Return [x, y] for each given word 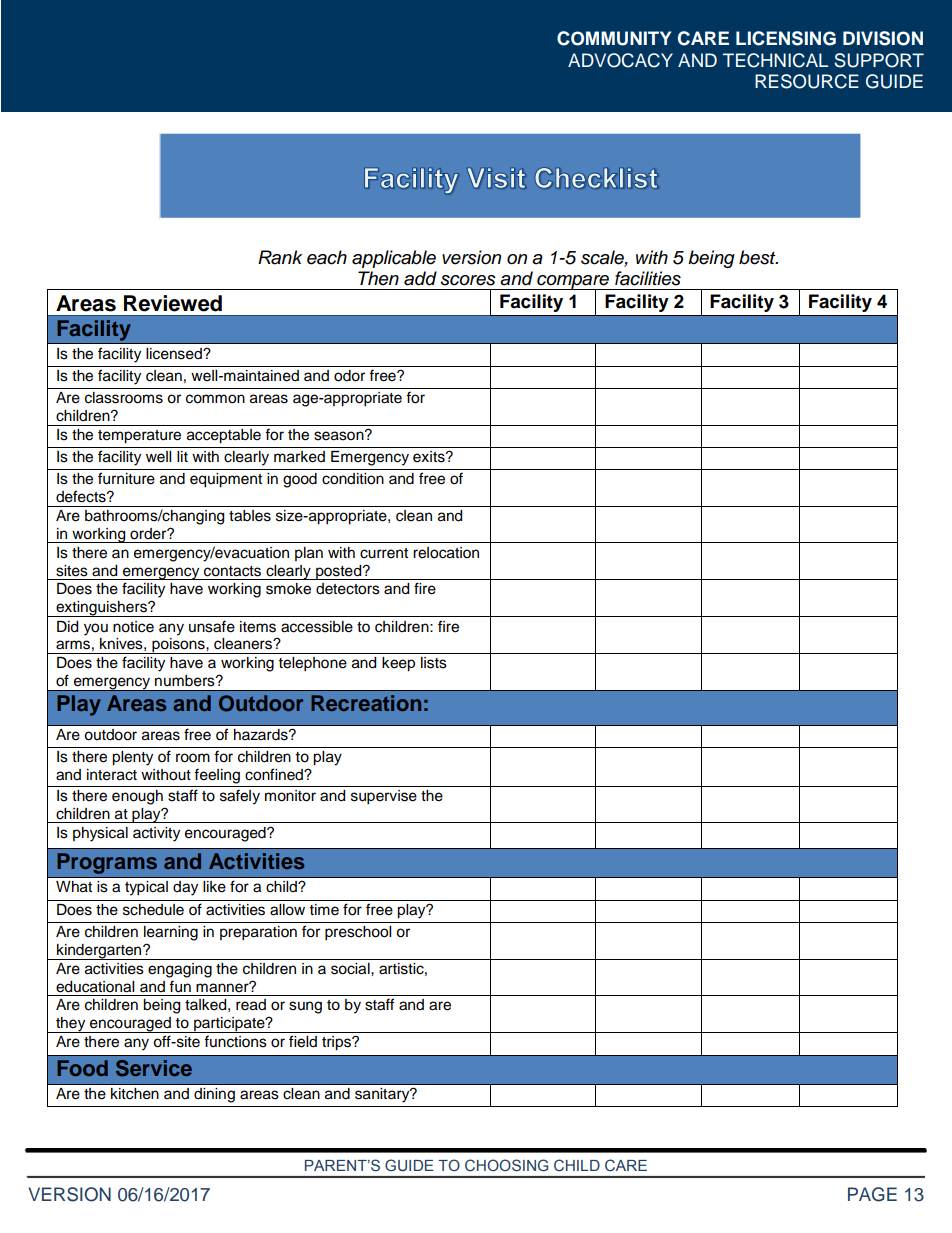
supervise [384, 797]
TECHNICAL [775, 60]
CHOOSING [506, 1165]
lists [434, 663]
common [215, 399]
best [758, 257]
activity [156, 834]
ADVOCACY [620, 60]
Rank [280, 257]
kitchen [135, 1094]
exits [430, 457]
